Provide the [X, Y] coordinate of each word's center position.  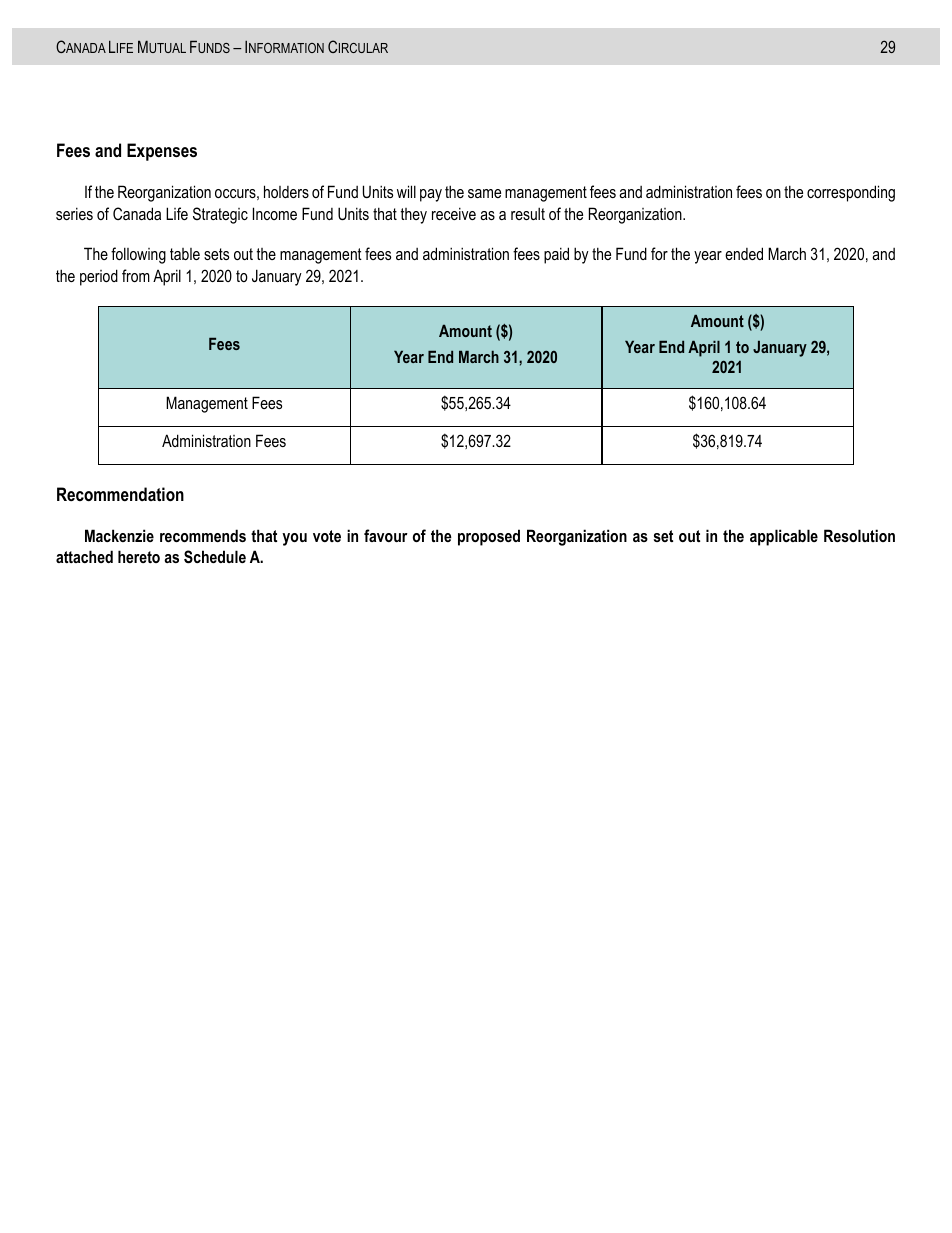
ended [744, 253]
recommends [203, 535]
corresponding [851, 193]
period [99, 277]
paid [556, 255]
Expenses [162, 152]
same [484, 193]
